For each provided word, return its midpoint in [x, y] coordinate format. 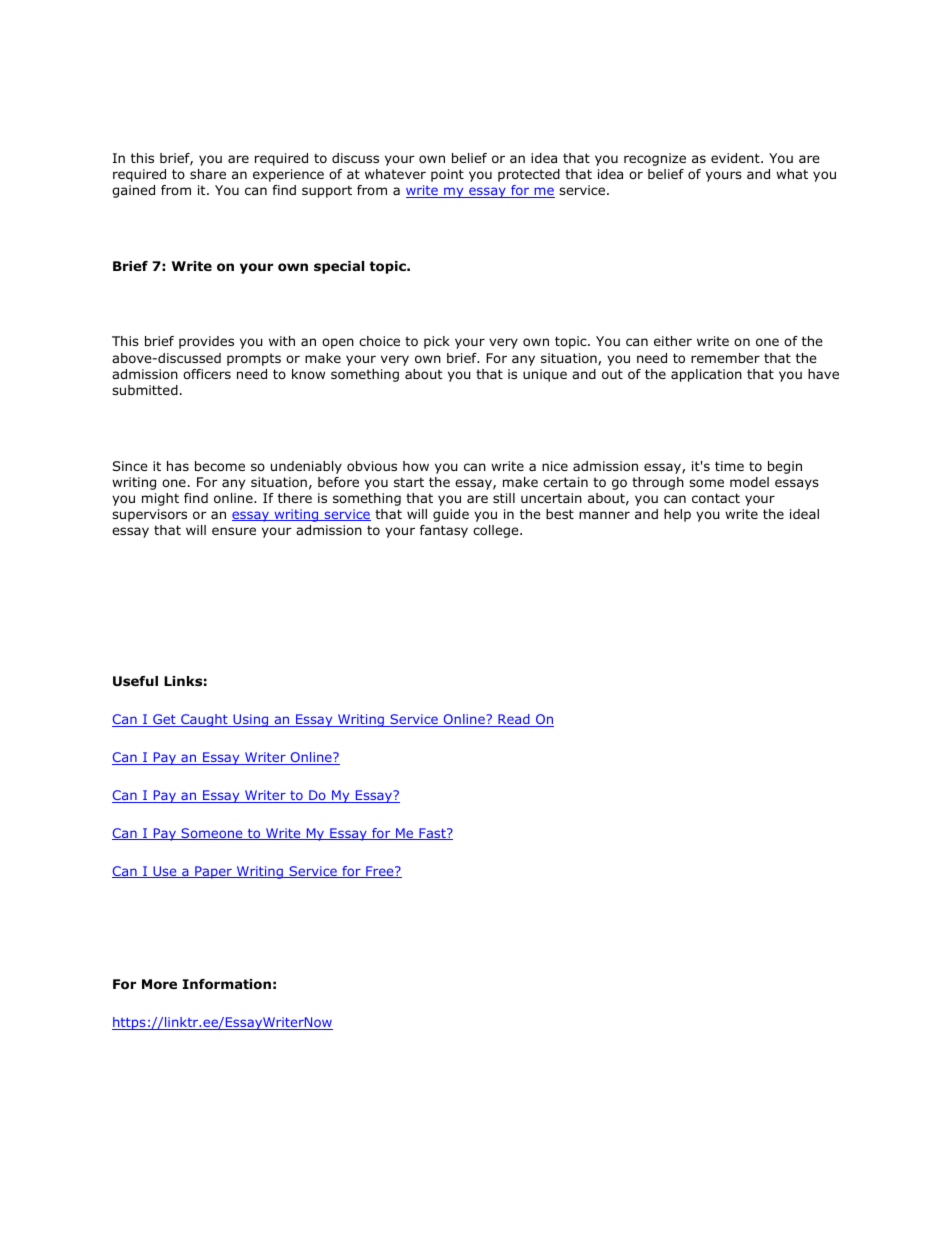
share [208, 174]
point [447, 175]
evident [736, 158]
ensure [234, 531]
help [677, 515]
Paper [213, 872]
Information [226, 984]
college [497, 531]
